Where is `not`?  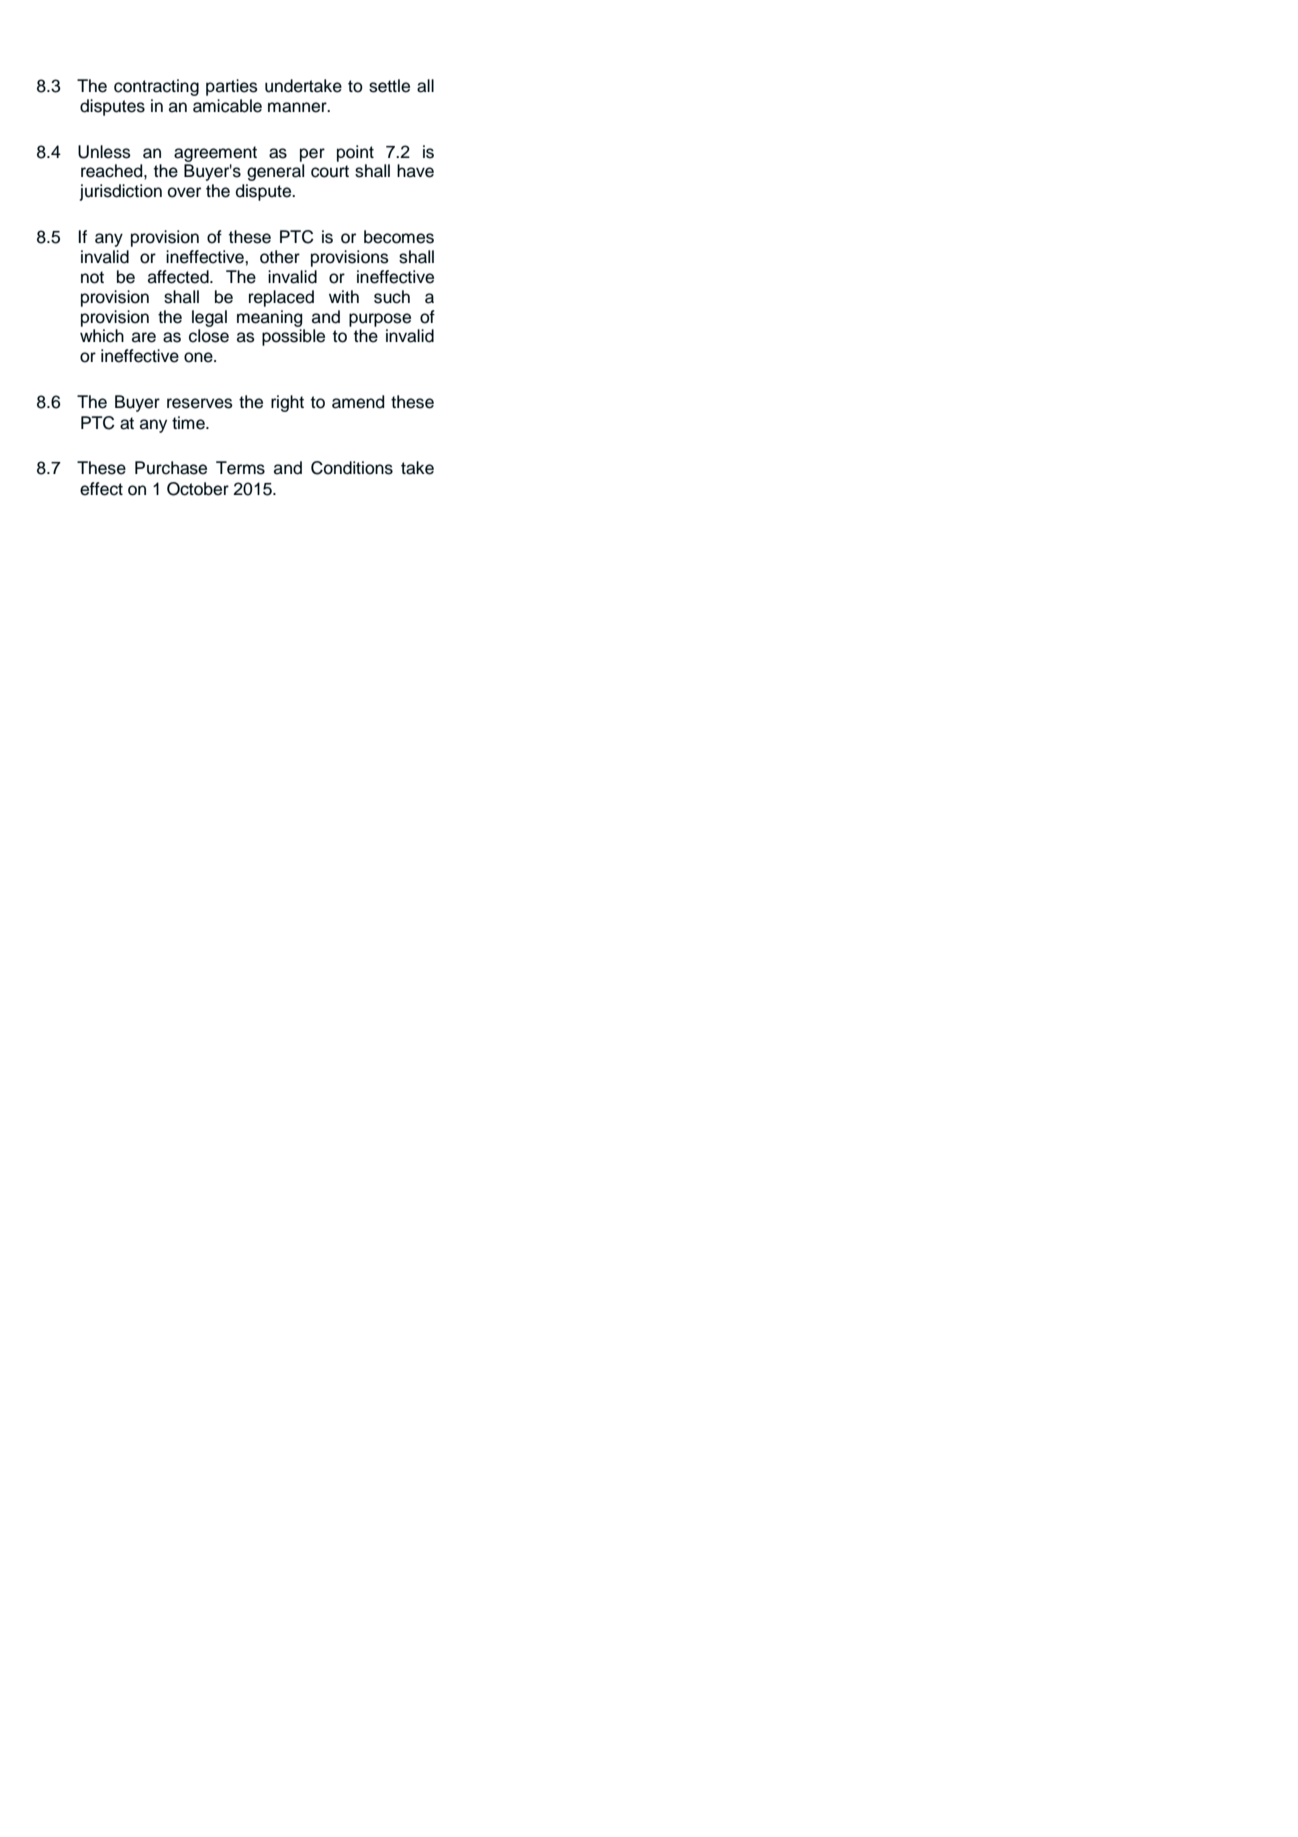 not is located at coordinates (92, 277).
